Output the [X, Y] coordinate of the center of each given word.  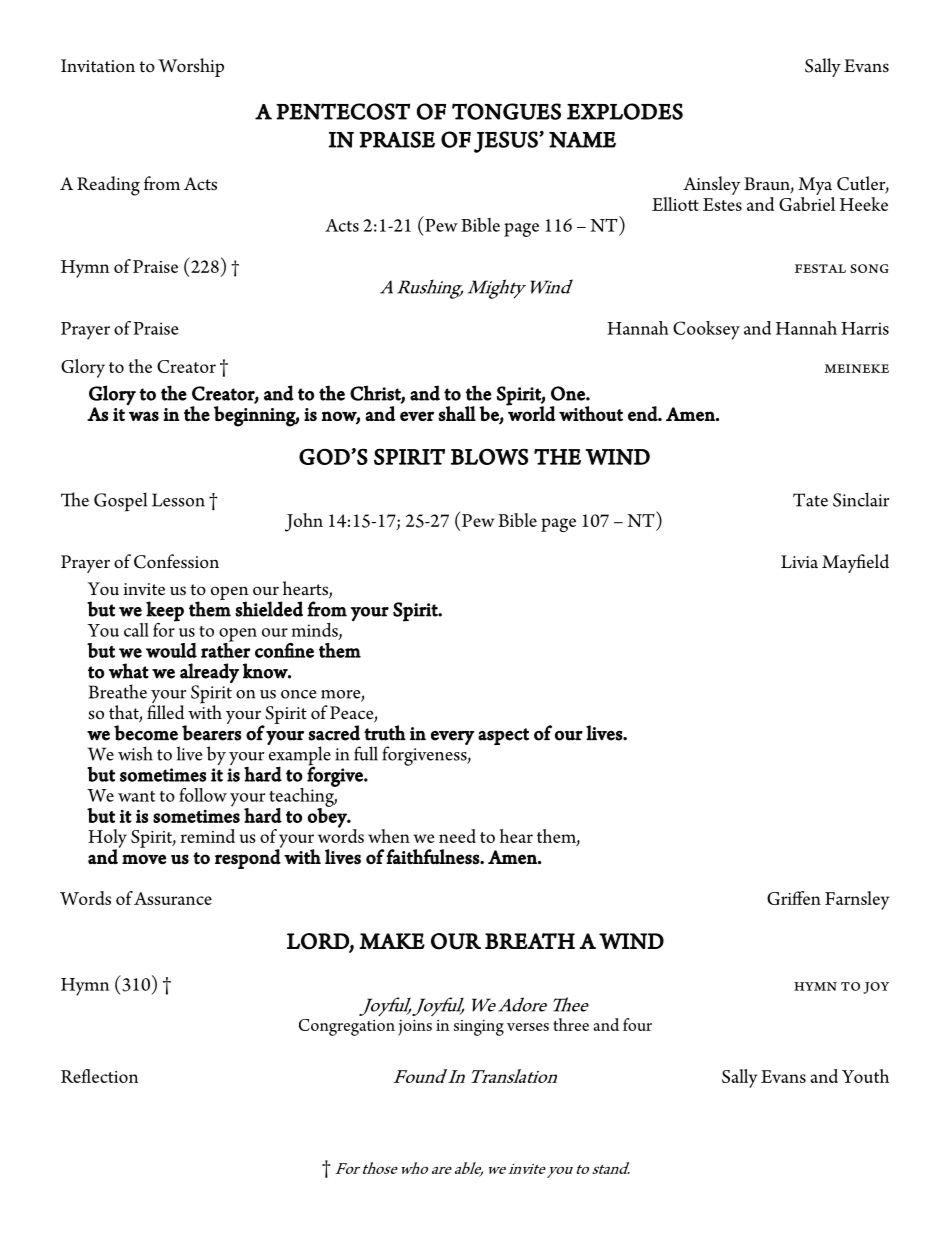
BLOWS [489, 456]
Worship [191, 67]
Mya [816, 187]
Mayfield [855, 563]
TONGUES [506, 111]
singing [479, 1028]
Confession [176, 561]
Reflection [99, 1076]
